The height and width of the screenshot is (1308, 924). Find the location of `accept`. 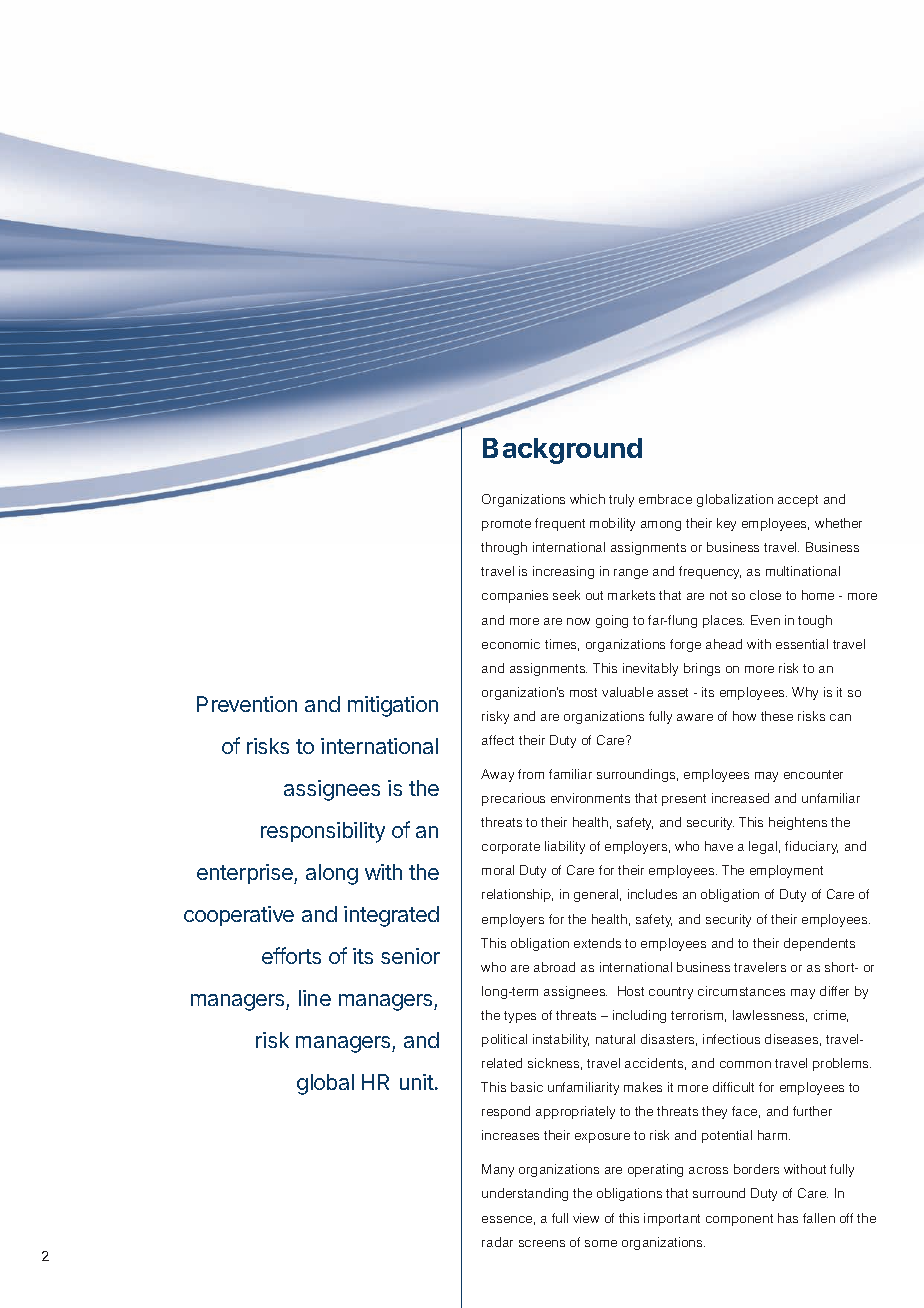

accept is located at coordinates (798, 501).
